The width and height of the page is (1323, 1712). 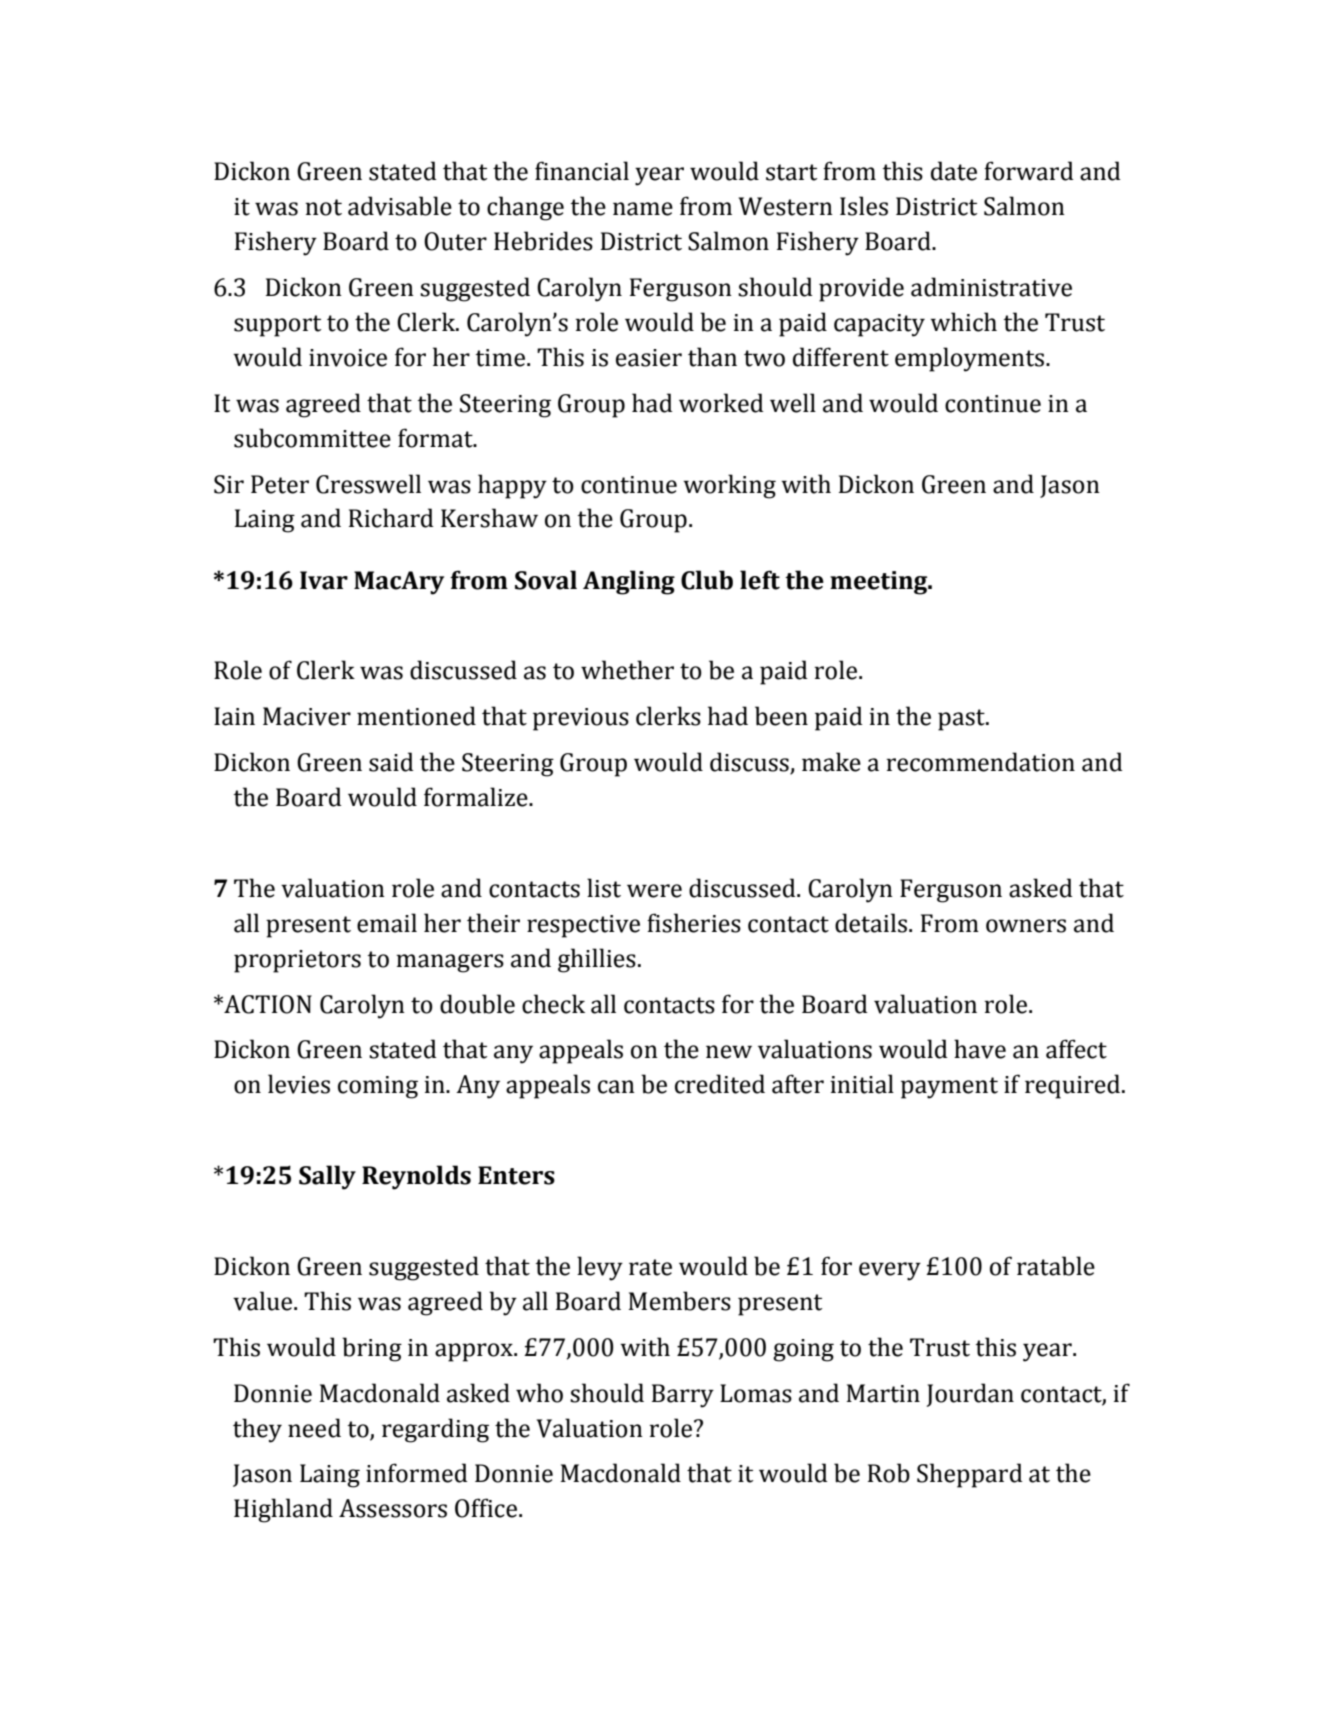 I want to click on name, so click(x=643, y=209).
